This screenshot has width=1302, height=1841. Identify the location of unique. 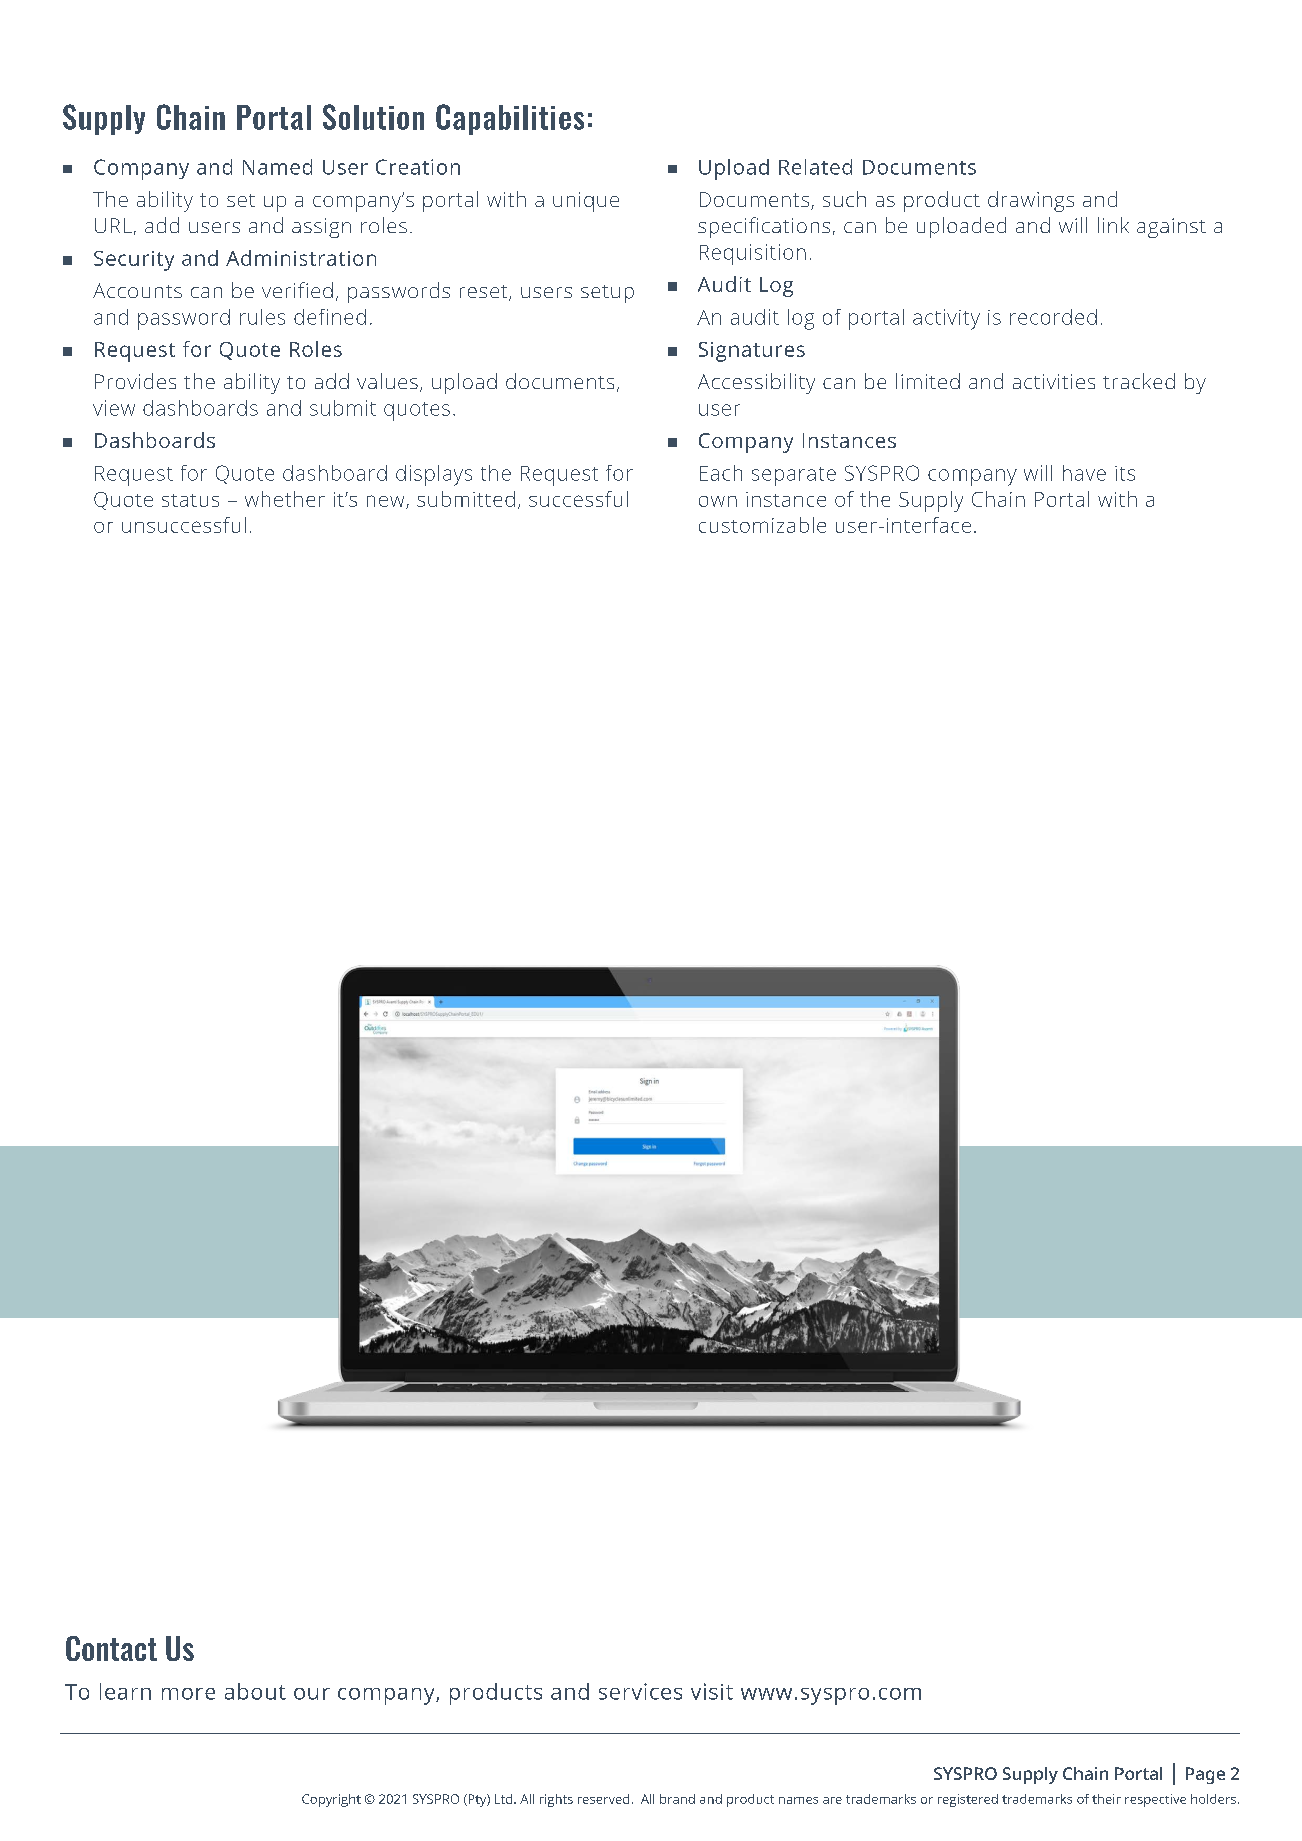
(586, 202).
